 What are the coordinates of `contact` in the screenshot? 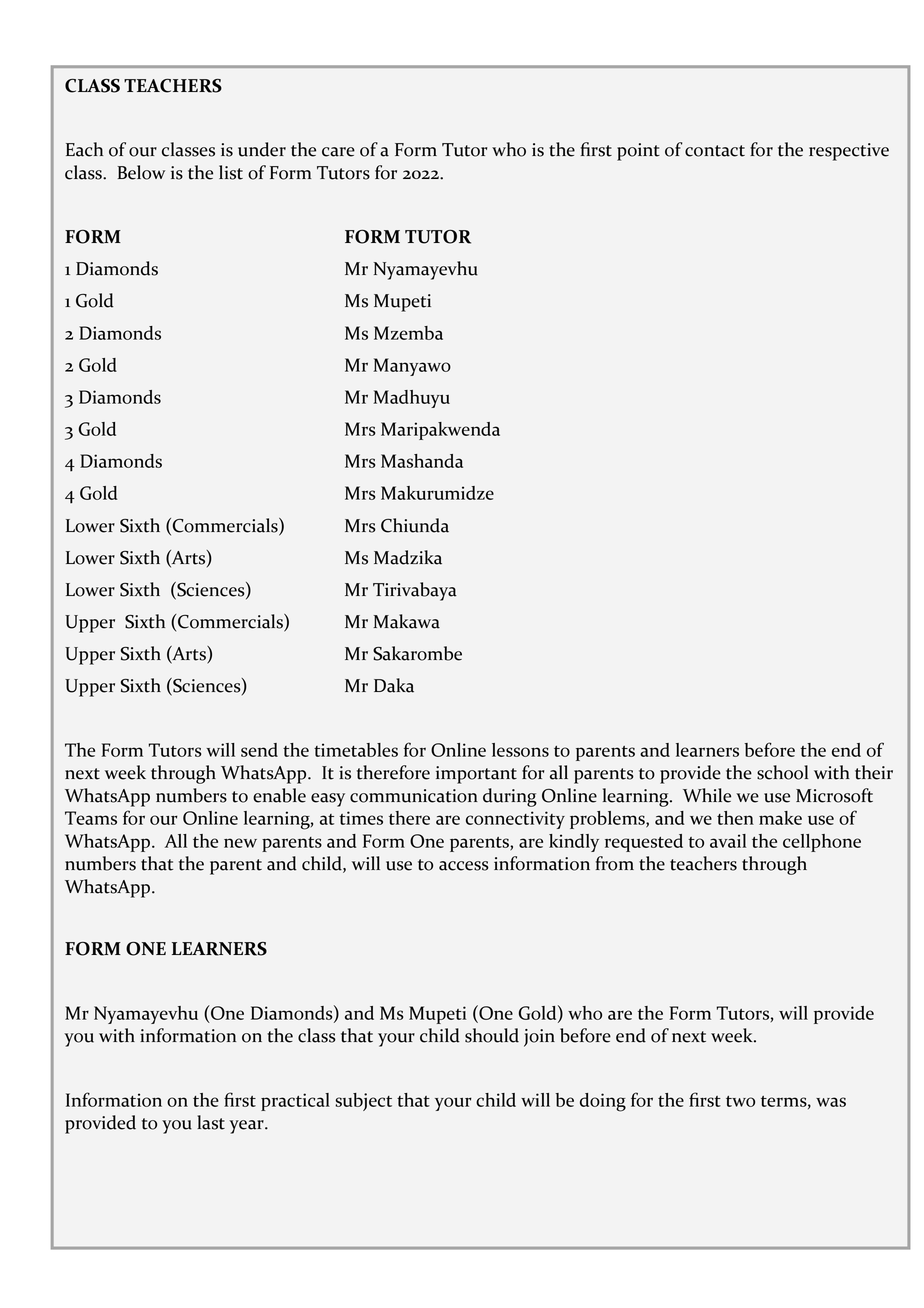 It's located at (715, 151).
